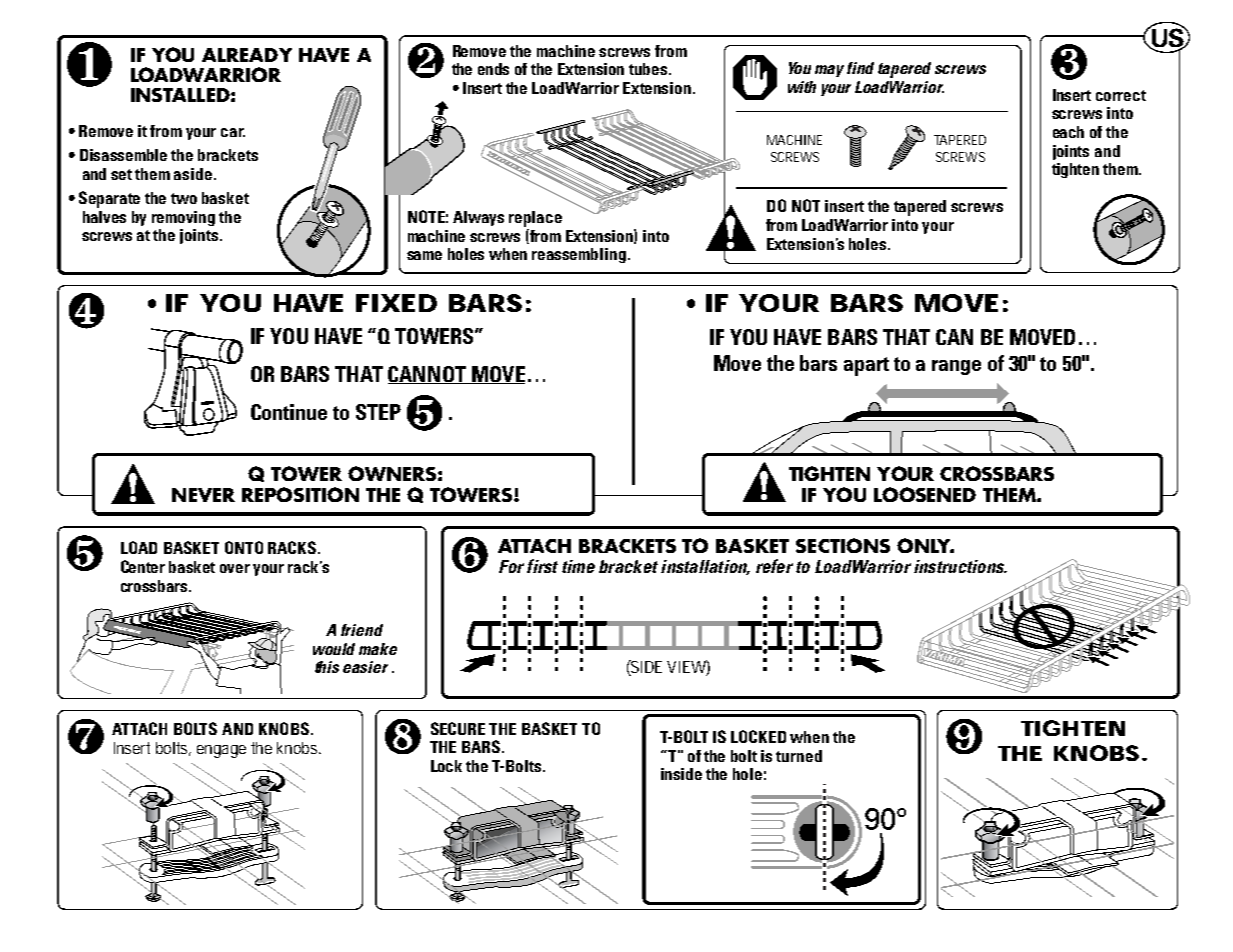 Image resolution: width=1233 pixels, height=952 pixels. I want to click on NEVER, so click(203, 495).
